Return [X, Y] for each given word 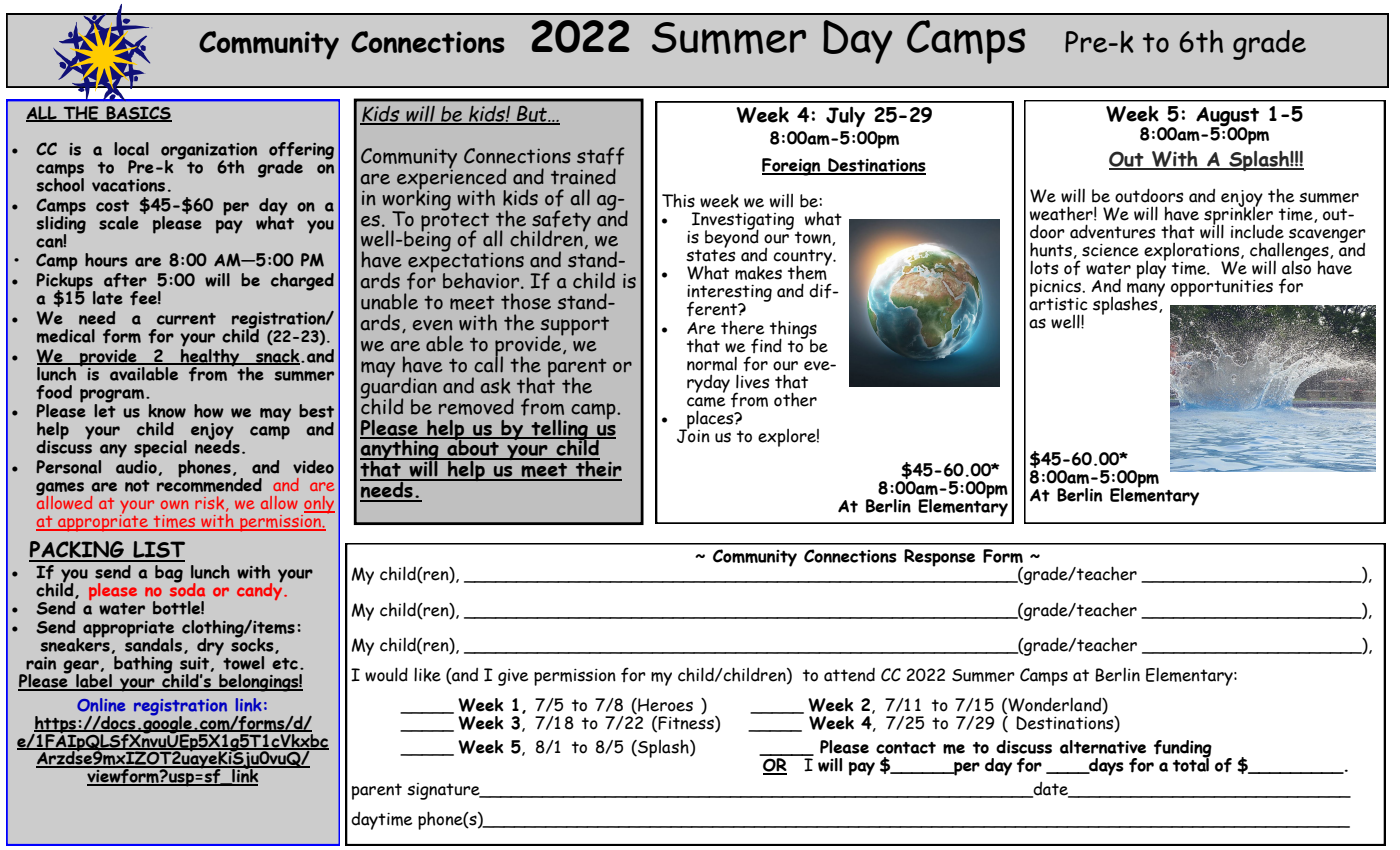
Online [101, 705]
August [1227, 118]
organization [209, 152]
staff [601, 156]
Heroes [664, 706]
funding [1183, 750]
